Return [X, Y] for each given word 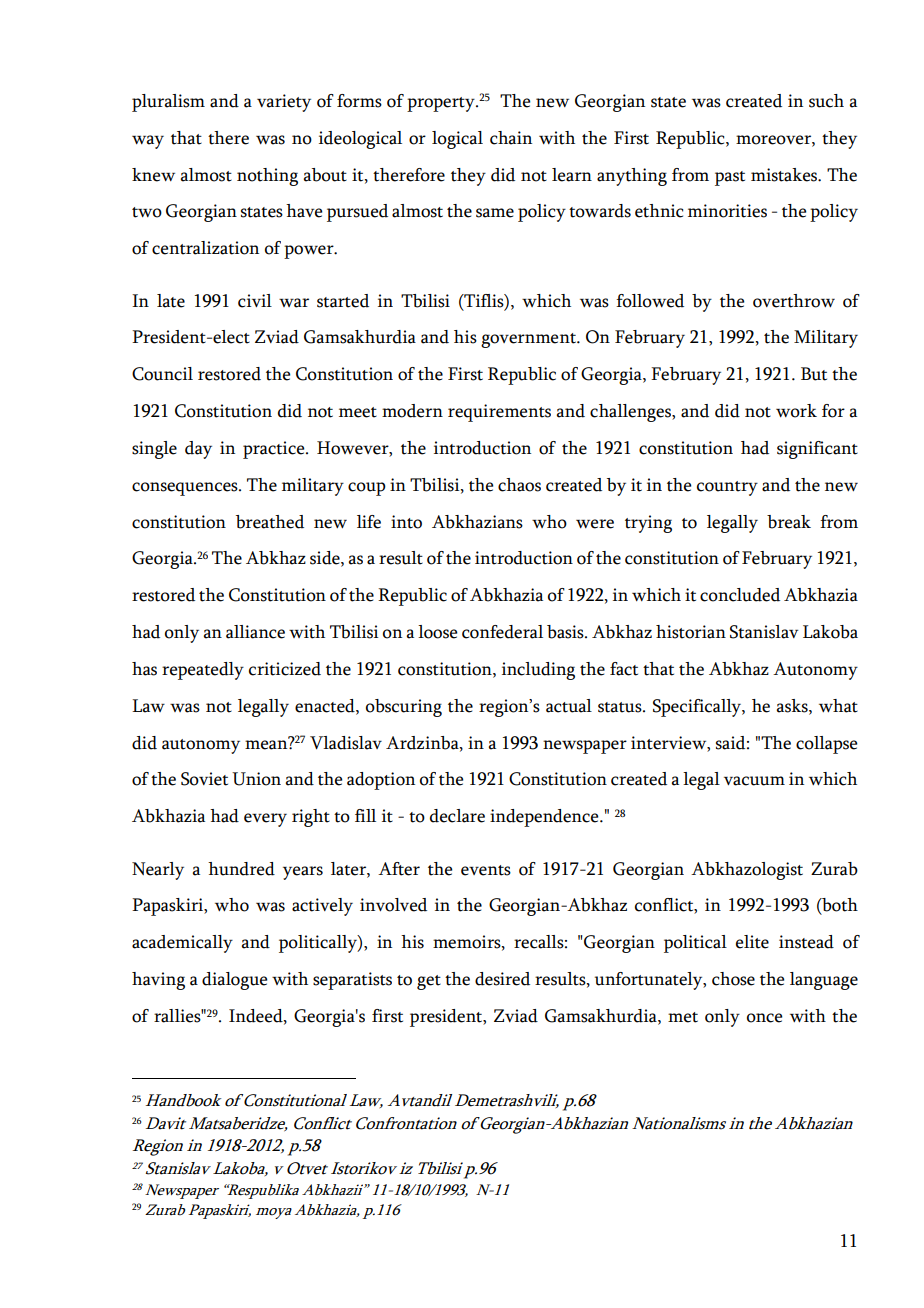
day [198, 450]
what [838, 706]
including [538, 671]
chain [511, 138]
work [796, 411]
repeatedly [203, 671]
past [730, 178]
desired [502, 979]
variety [284, 103]
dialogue [234, 981]
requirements [499, 413]
